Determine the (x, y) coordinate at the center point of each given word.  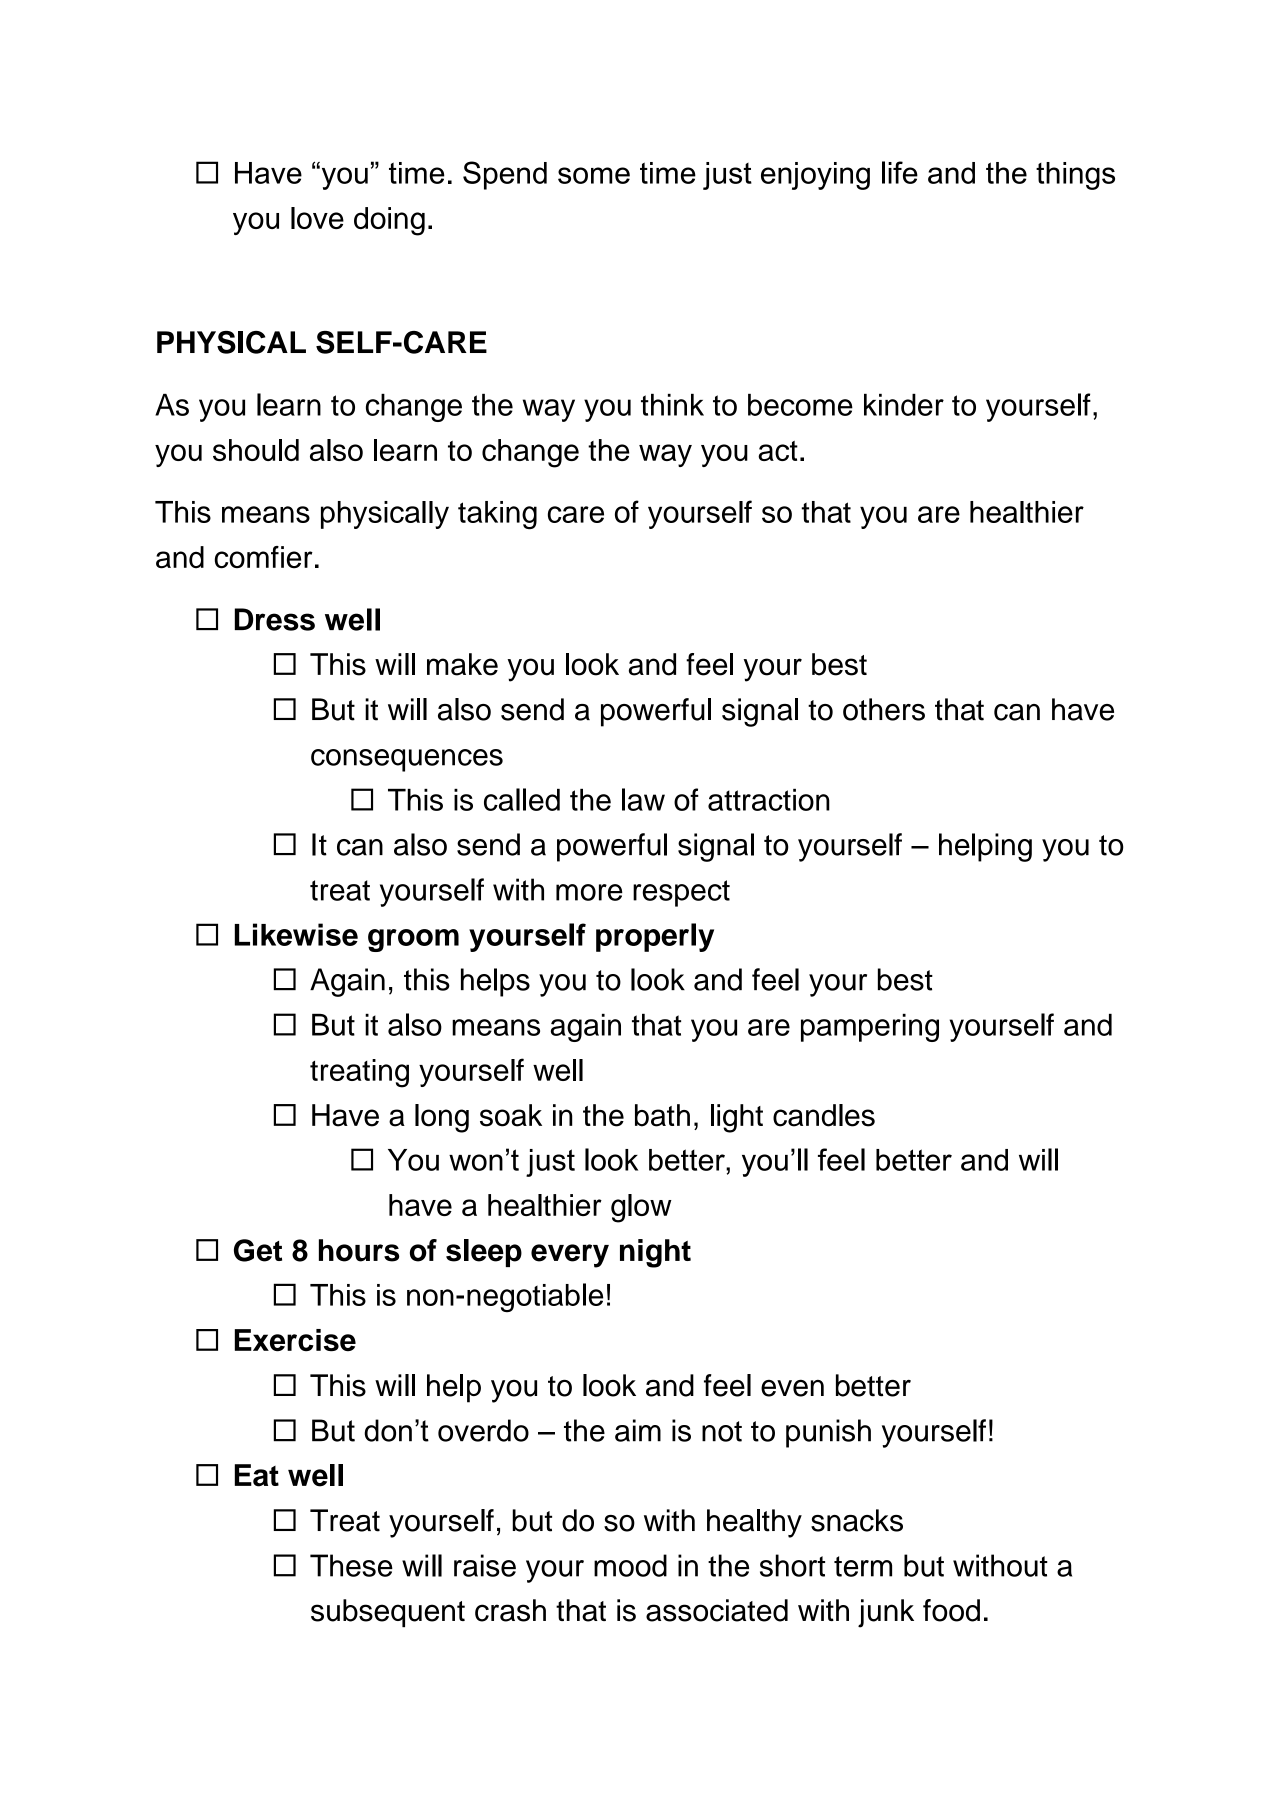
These (351, 1565)
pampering (870, 1028)
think (672, 405)
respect (681, 893)
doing (389, 221)
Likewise (296, 934)
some (594, 175)
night (655, 1253)
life (900, 172)
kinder (904, 405)
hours (359, 1250)
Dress (275, 619)
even (792, 1388)
